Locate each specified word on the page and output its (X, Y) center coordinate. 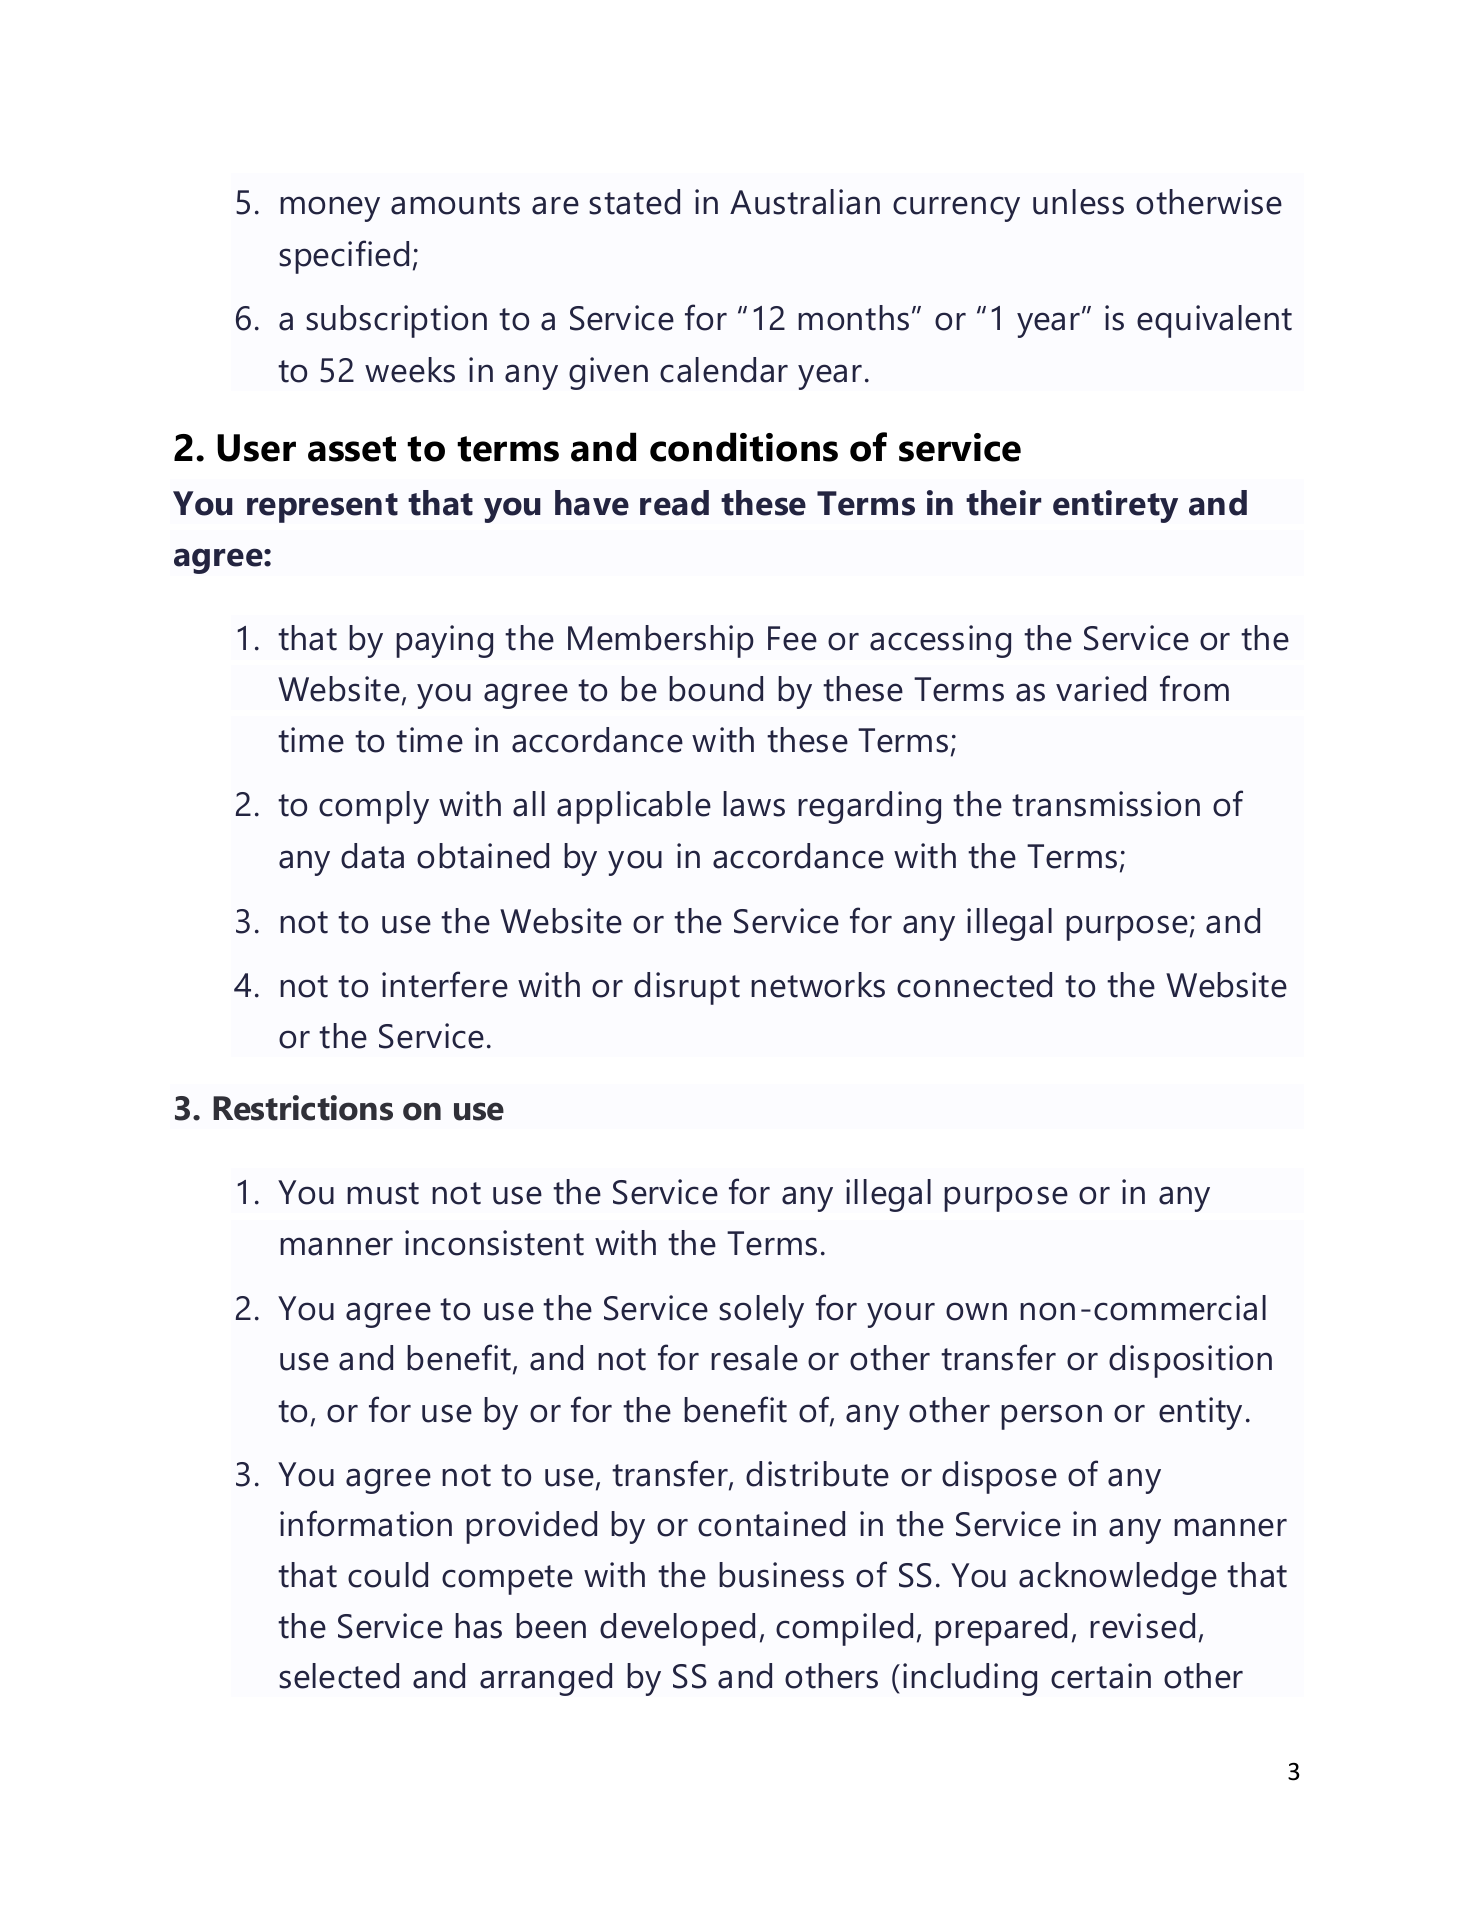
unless (1078, 202)
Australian (805, 202)
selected (339, 1676)
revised (1142, 1626)
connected (974, 985)
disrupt (687, 988)
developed (677, 1629)
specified (344, 257)
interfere (445, 984)
